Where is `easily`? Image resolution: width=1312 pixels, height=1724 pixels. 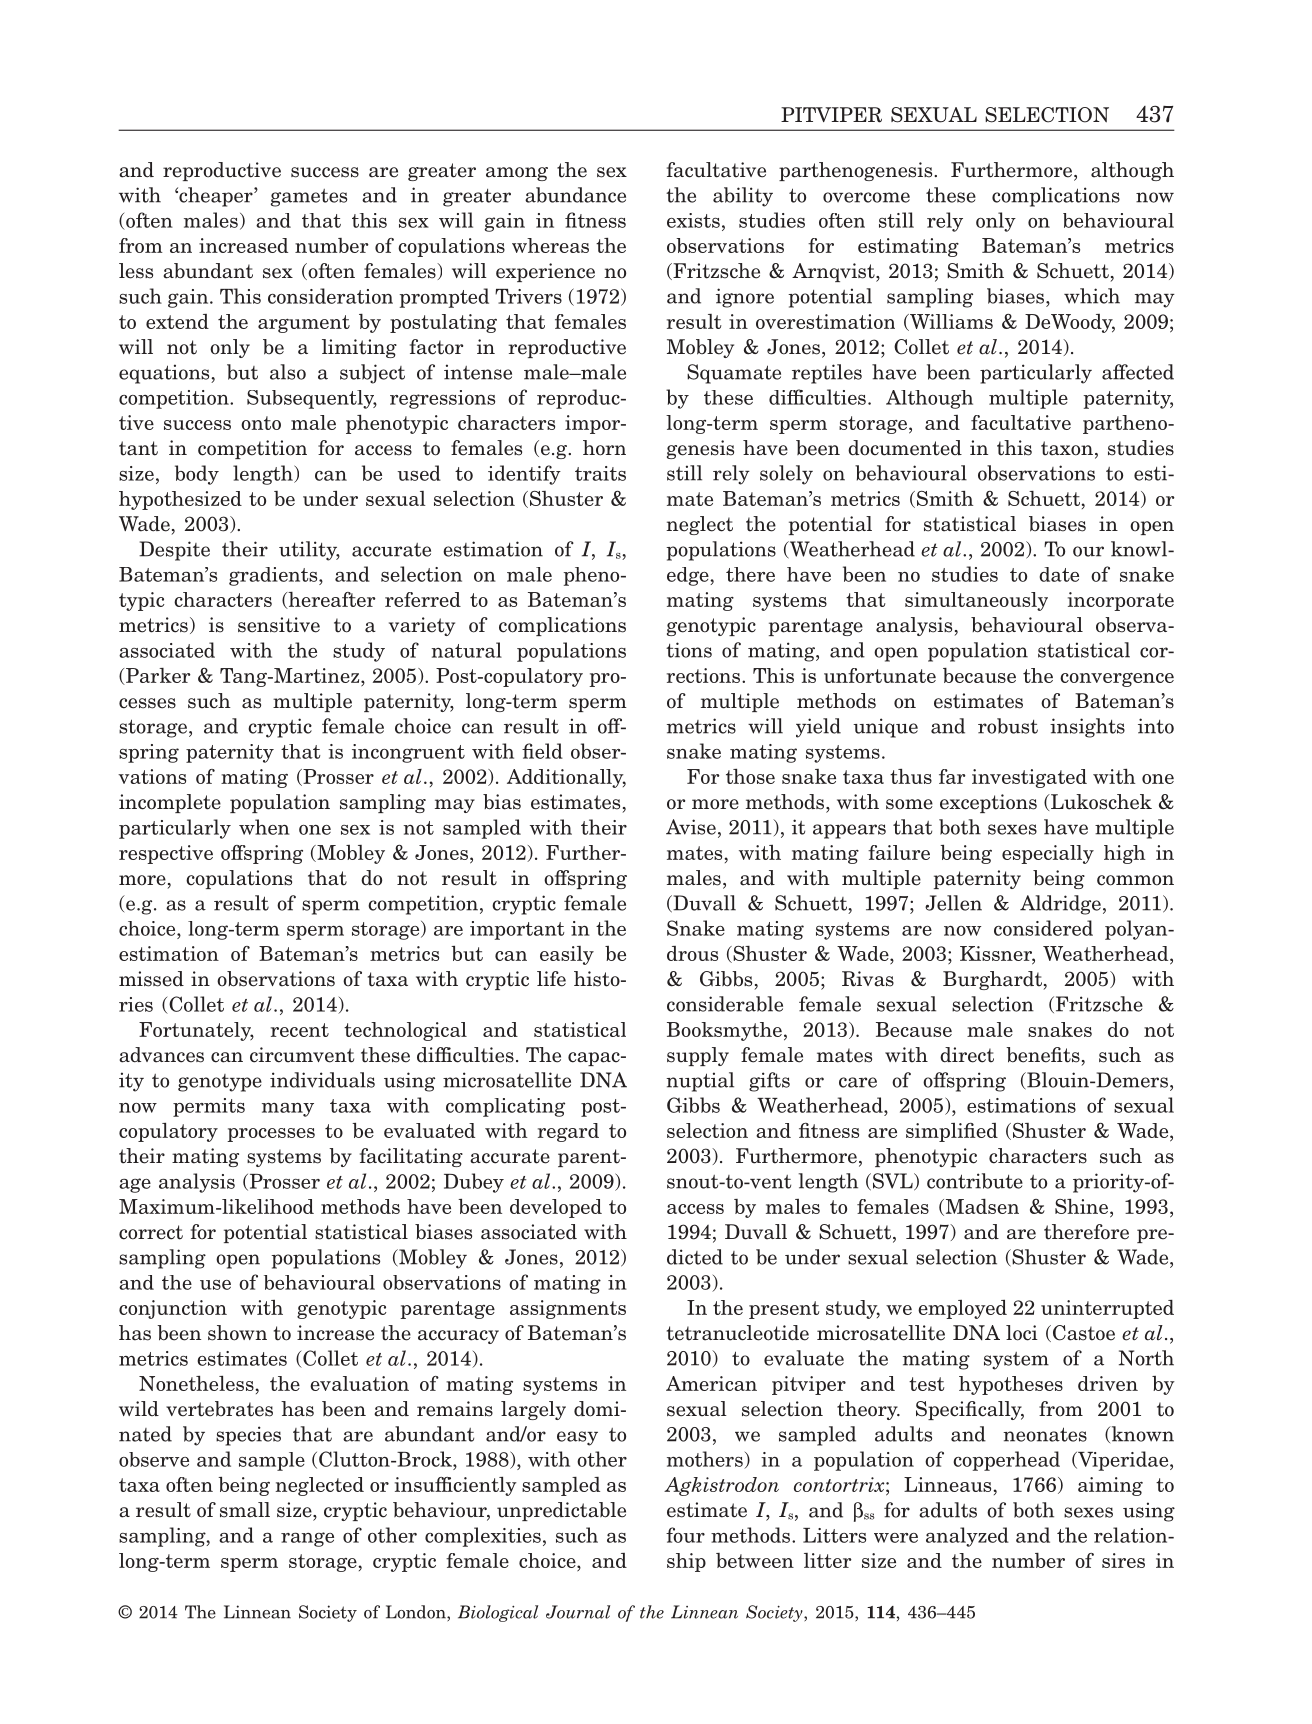 easily is located at coordinates (567, 955).
